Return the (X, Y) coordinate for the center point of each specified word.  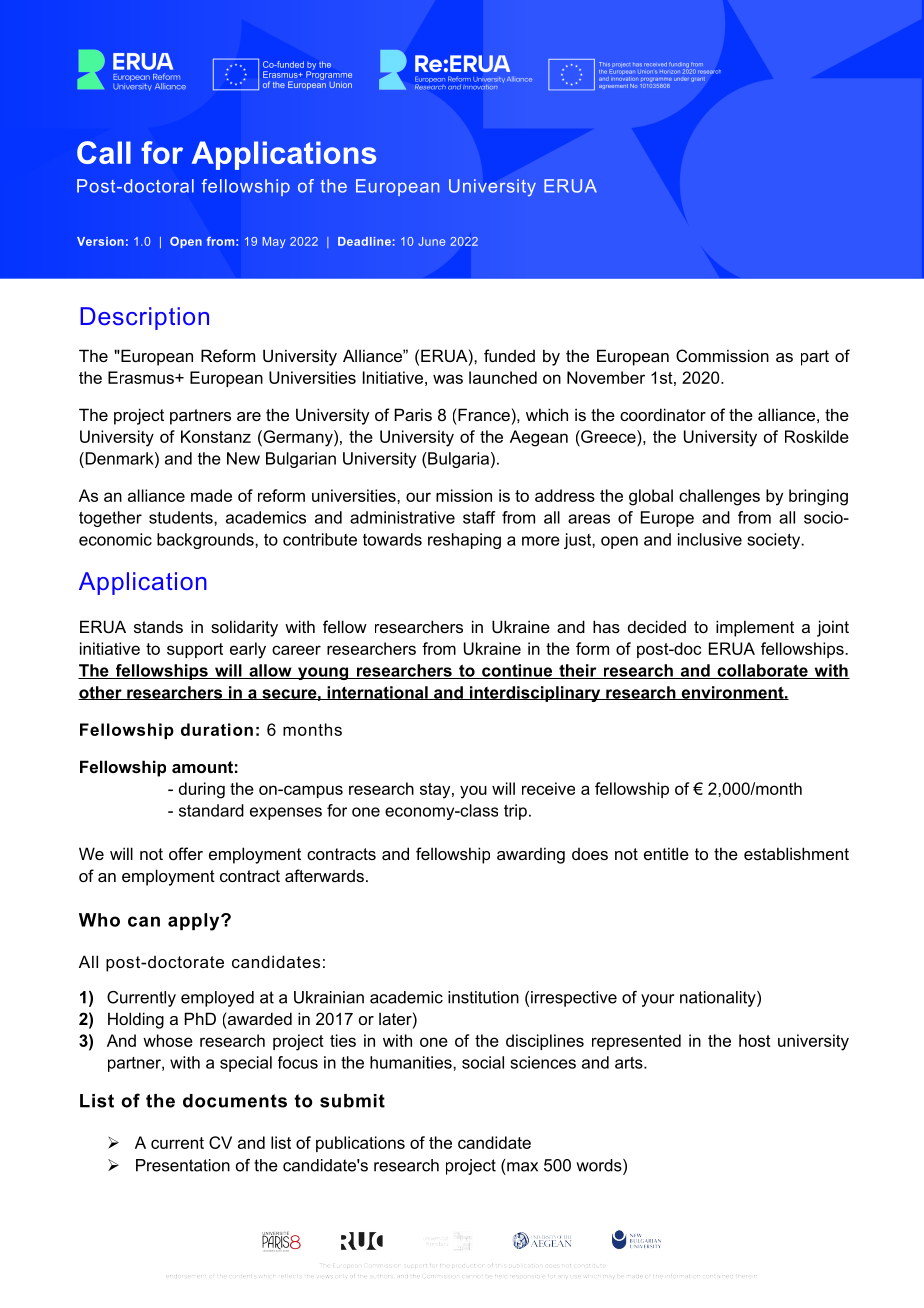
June (431, 241)
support (195, 650)
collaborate (762, 671)
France (483, 414)
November (606, 377)
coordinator (663, 414)
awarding (531, 855)
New (243, 458)
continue (517, 671)
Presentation (183, 1165)
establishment (796, 853)
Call (104, 152)
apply (195, 922)
